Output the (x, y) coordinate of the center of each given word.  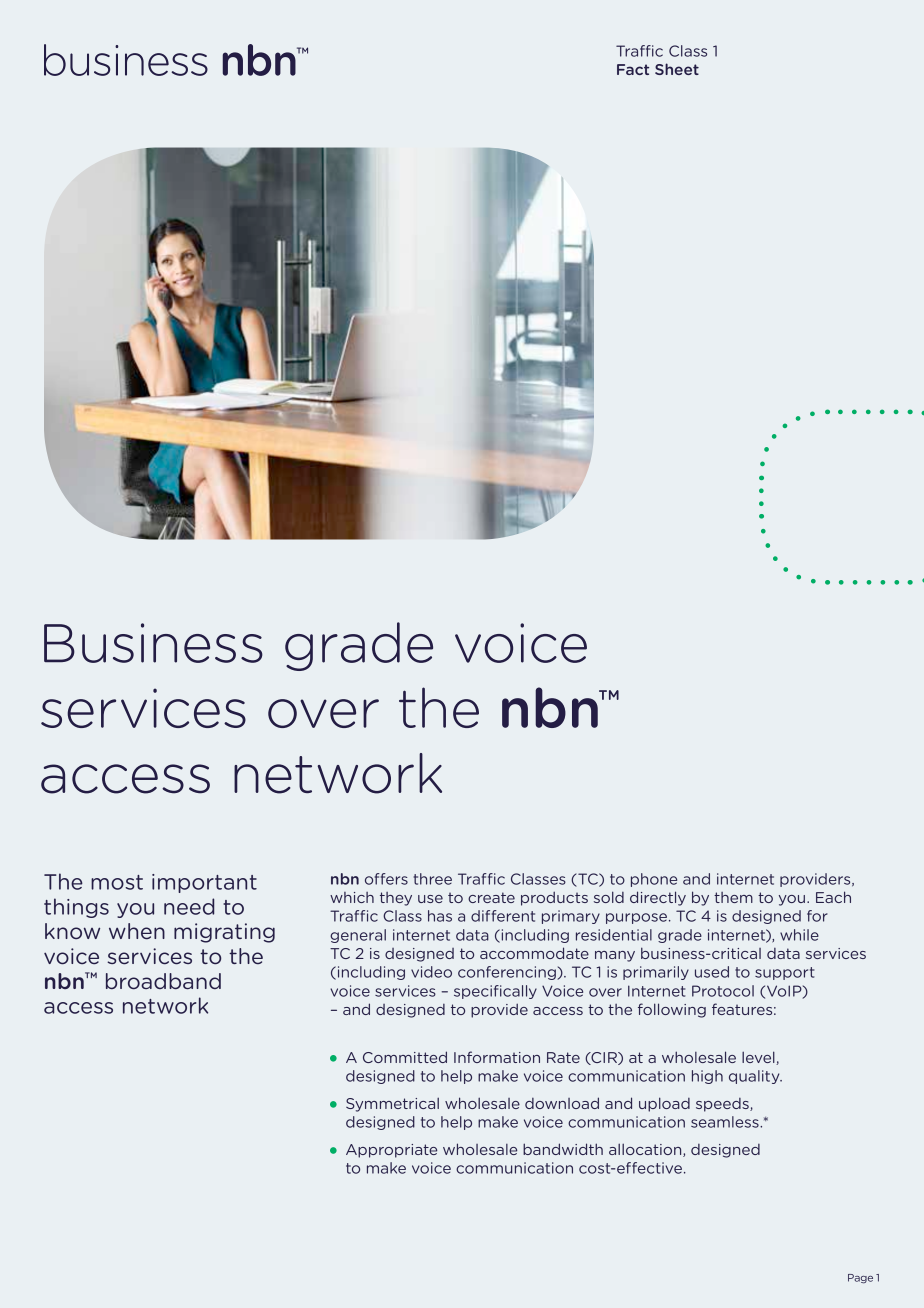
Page (860, 1278)
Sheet (677, 69)
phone (654, 880)
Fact (633, 69)
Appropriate (391, 1151)
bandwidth (563, 1149)
